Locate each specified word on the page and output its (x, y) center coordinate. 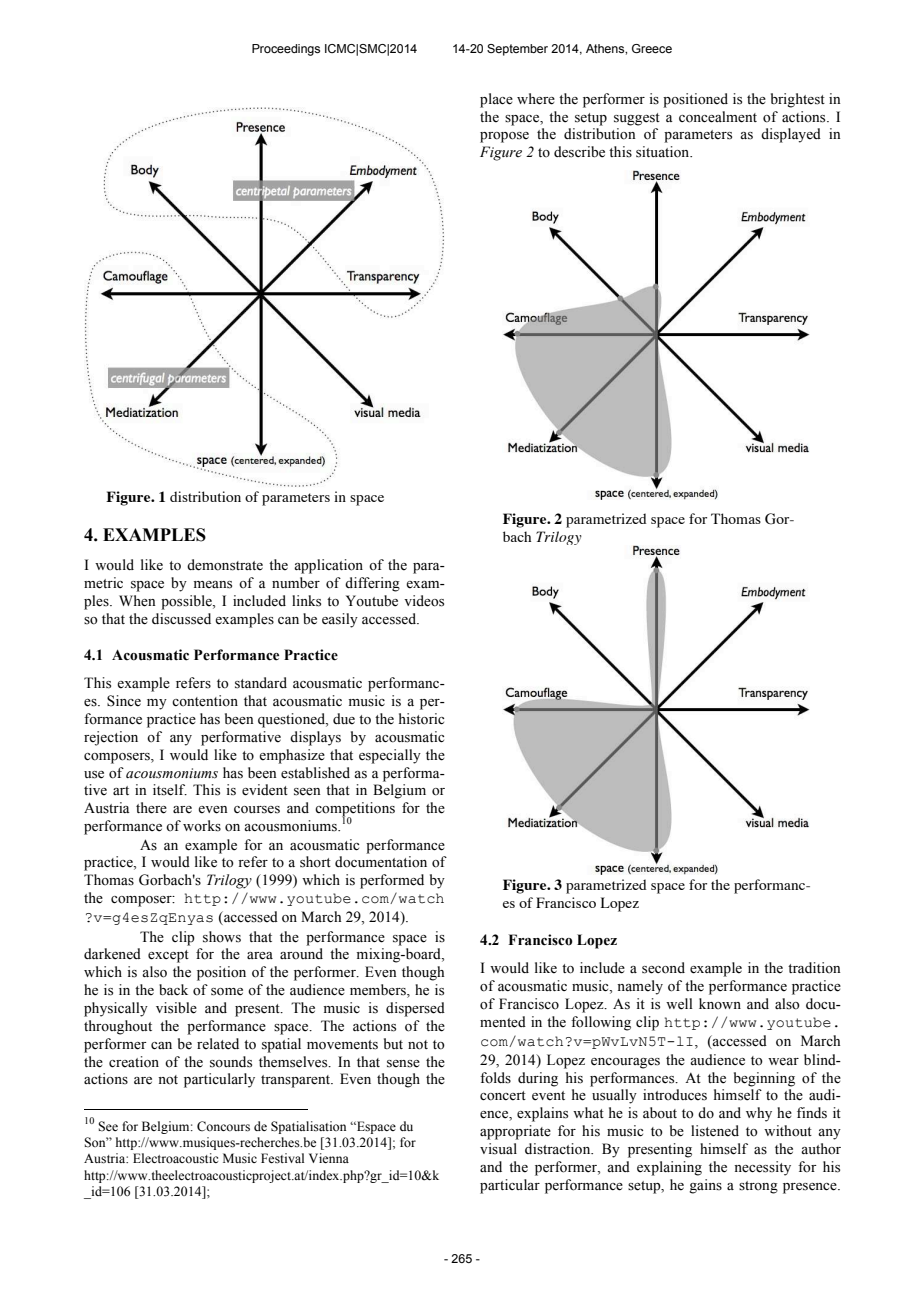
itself (170, 790)
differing (372, 584)
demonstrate (225, 565)
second (663, 968)
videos (424, 601)
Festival (282, 1158)
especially (390, 756)
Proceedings (286, 50)
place (496, 100)
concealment (718, 117)
